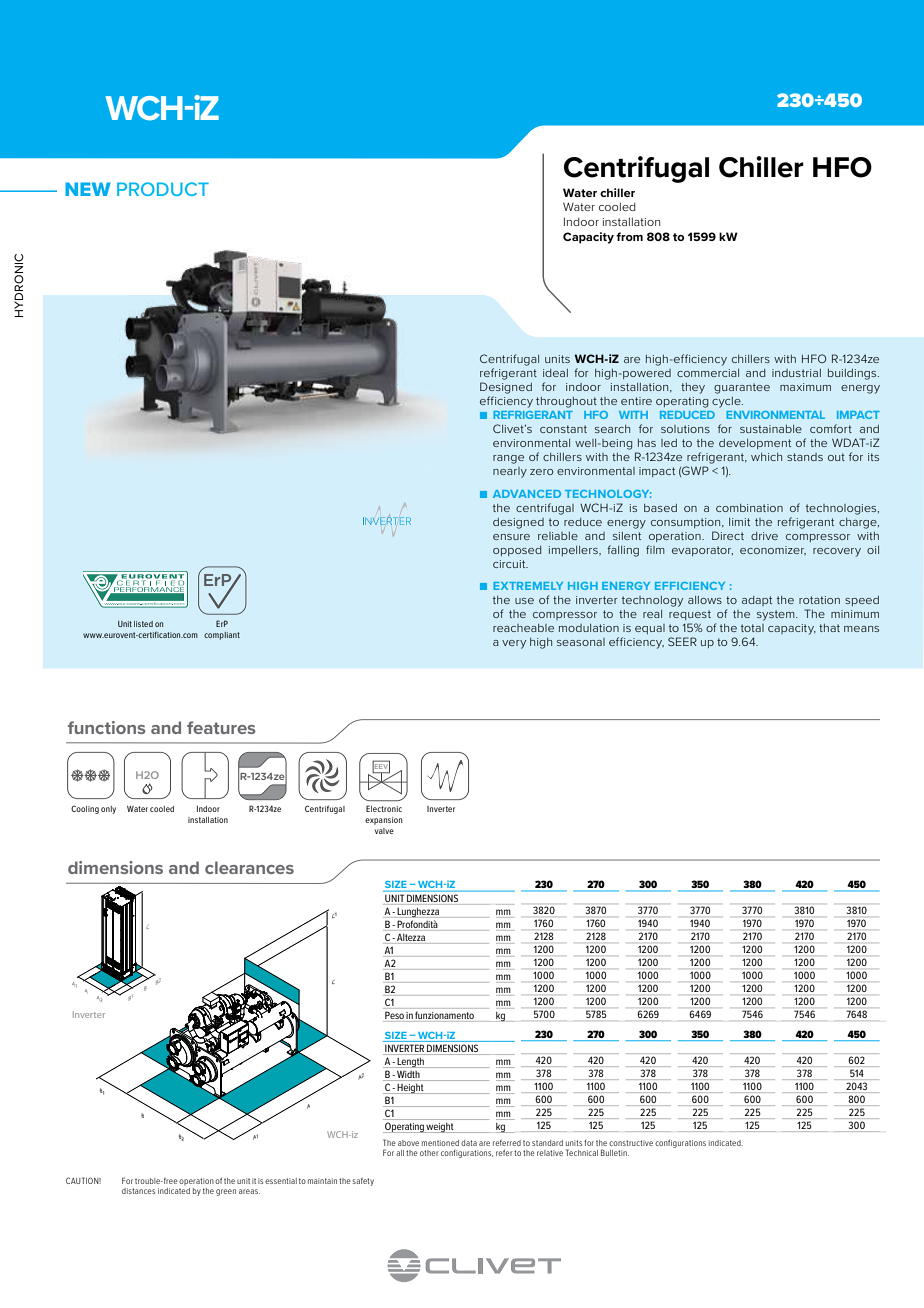  I want to click on PRODUCT, so click(163, 189).
